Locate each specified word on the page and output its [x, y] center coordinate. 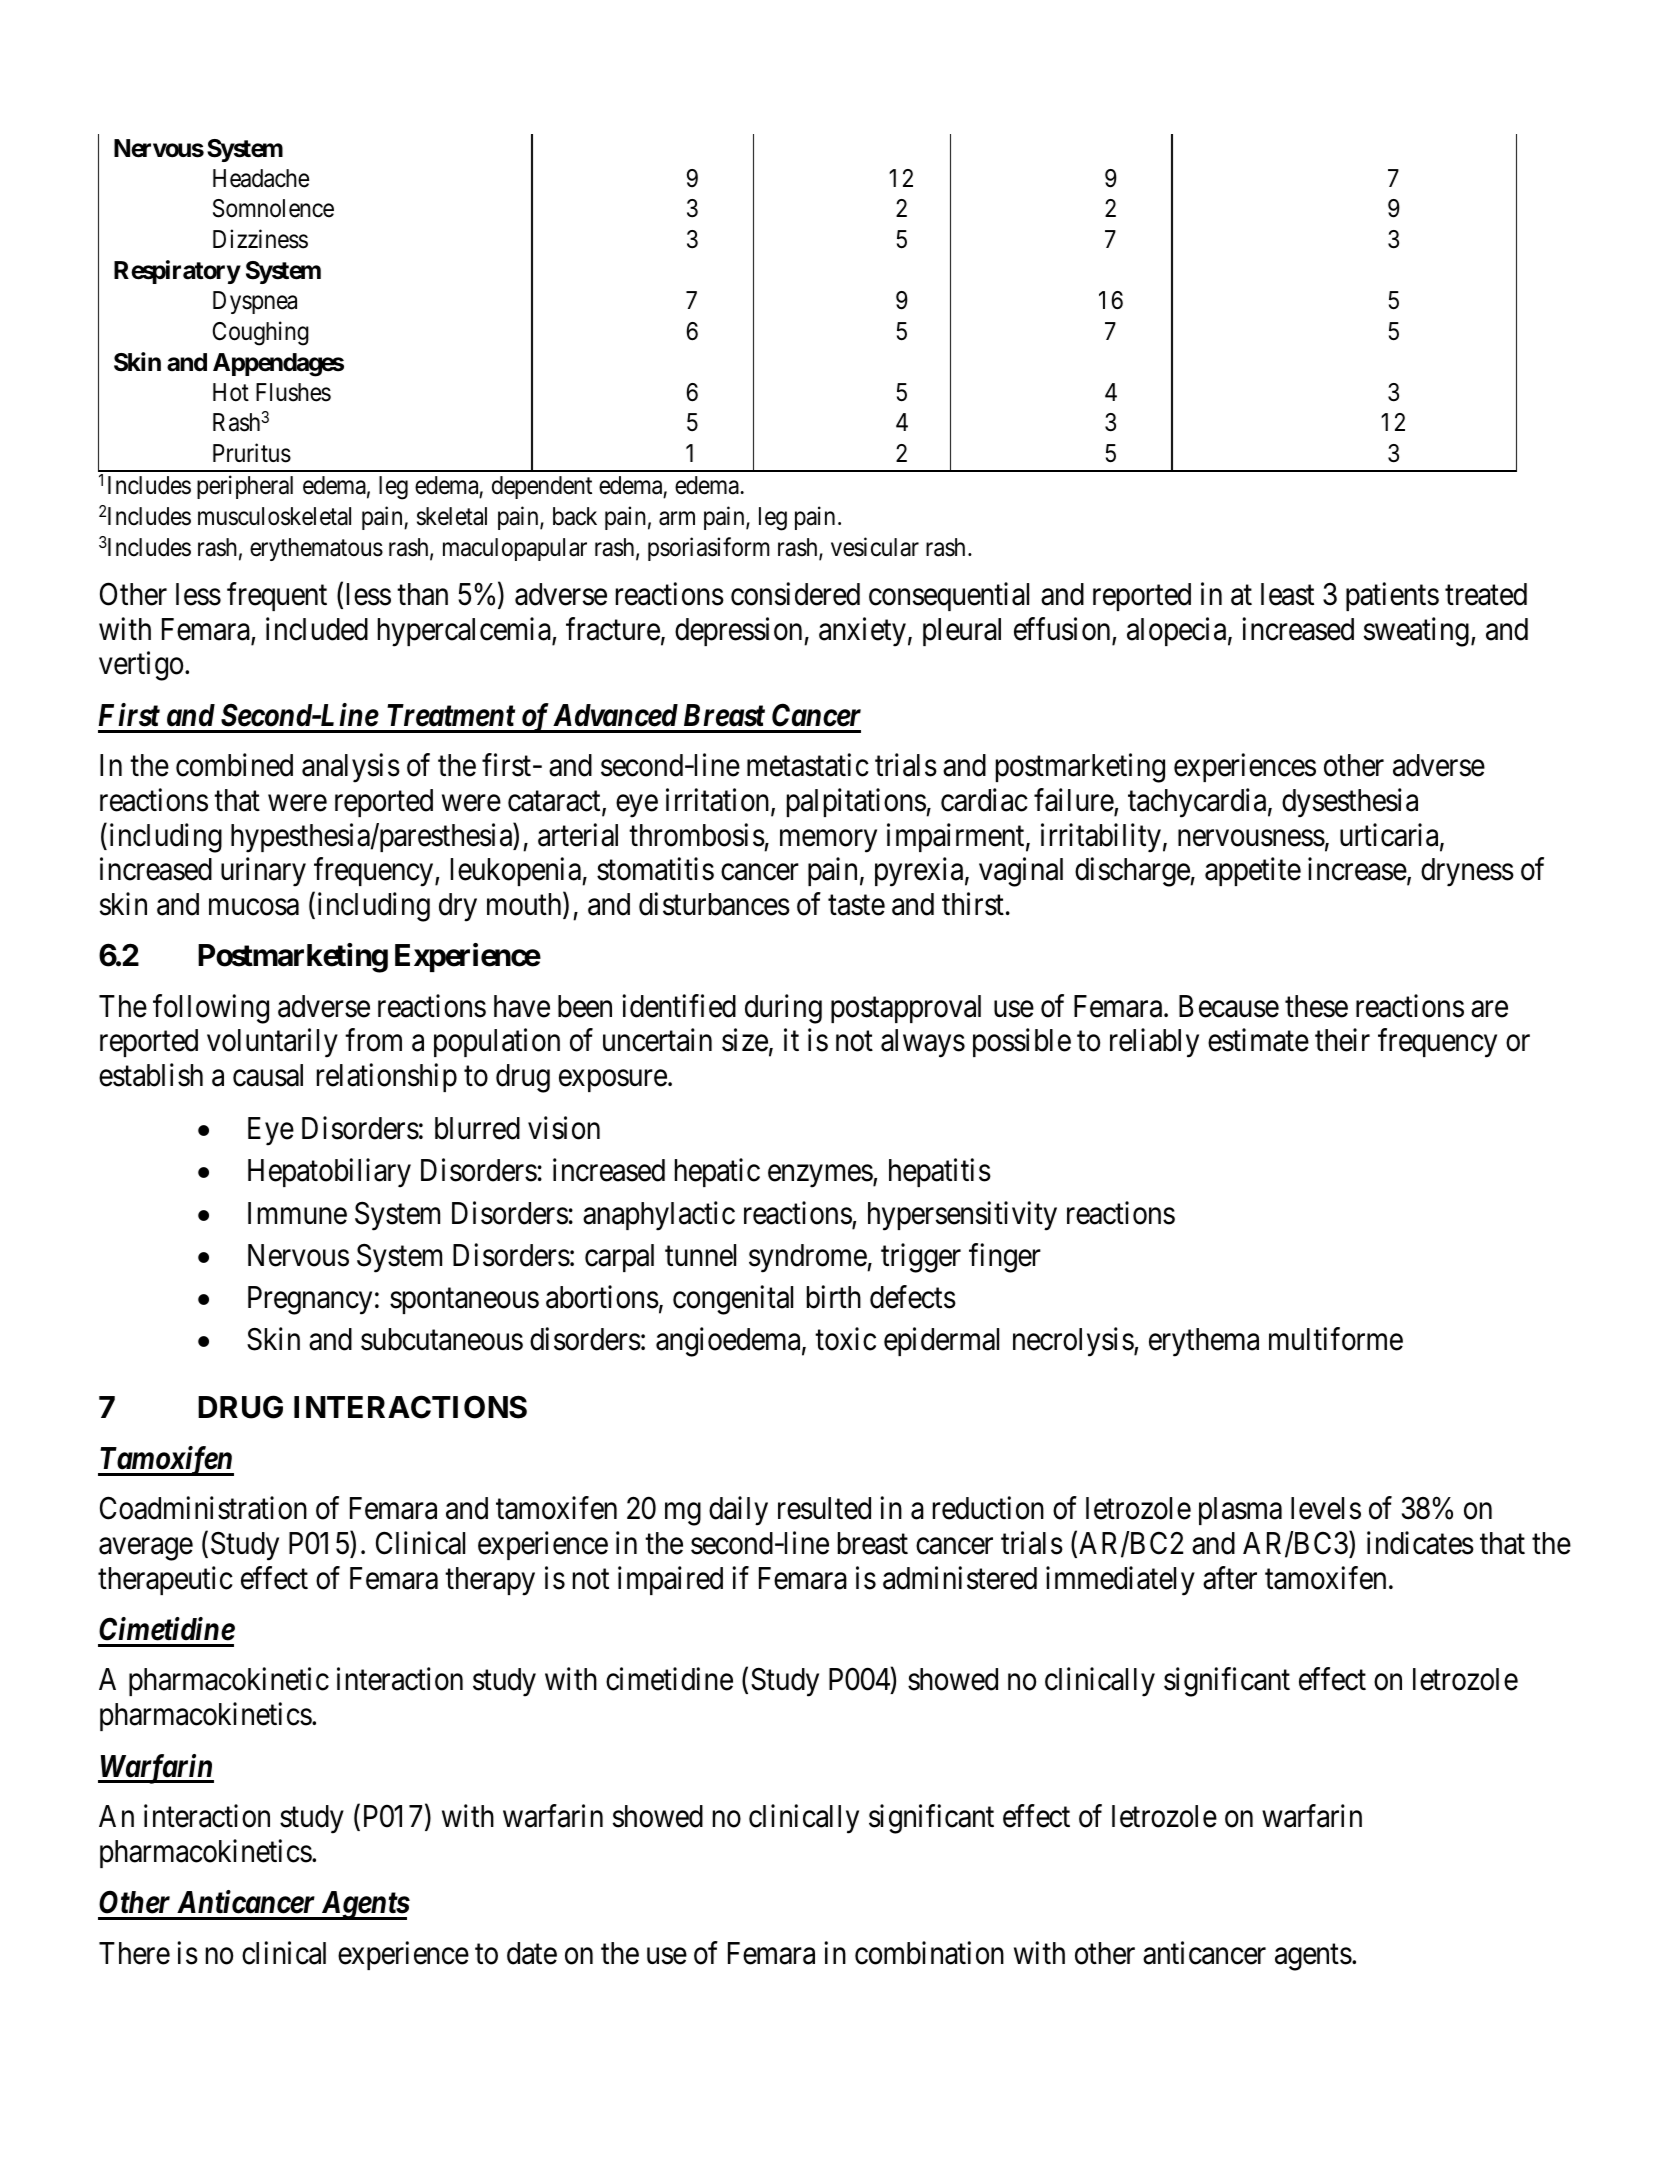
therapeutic [165, 1580]
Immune [297, 1213]
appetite [1253, 871]
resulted [824, 1508]
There [134, 1953]
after [1230, 1578]
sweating [1416, 632]
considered [795, 594]
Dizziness [260, 239]
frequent [277, 597]
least [1287, 594]
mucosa [254, 907]
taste [856, 905]
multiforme [1336, 1339]
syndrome [808, 1258]
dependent [542, 487]
